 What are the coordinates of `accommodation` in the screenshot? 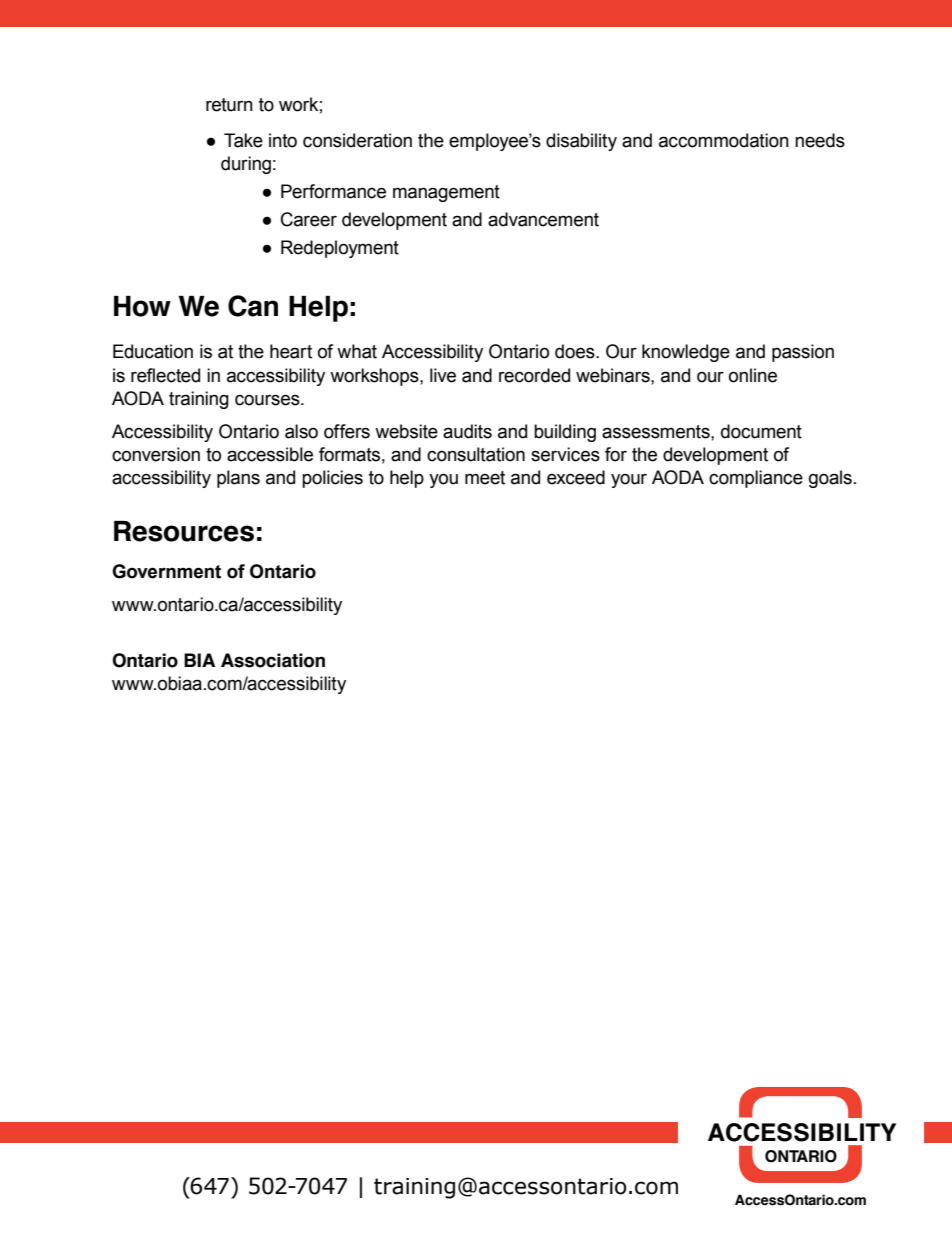 It's located at (724, 140).
